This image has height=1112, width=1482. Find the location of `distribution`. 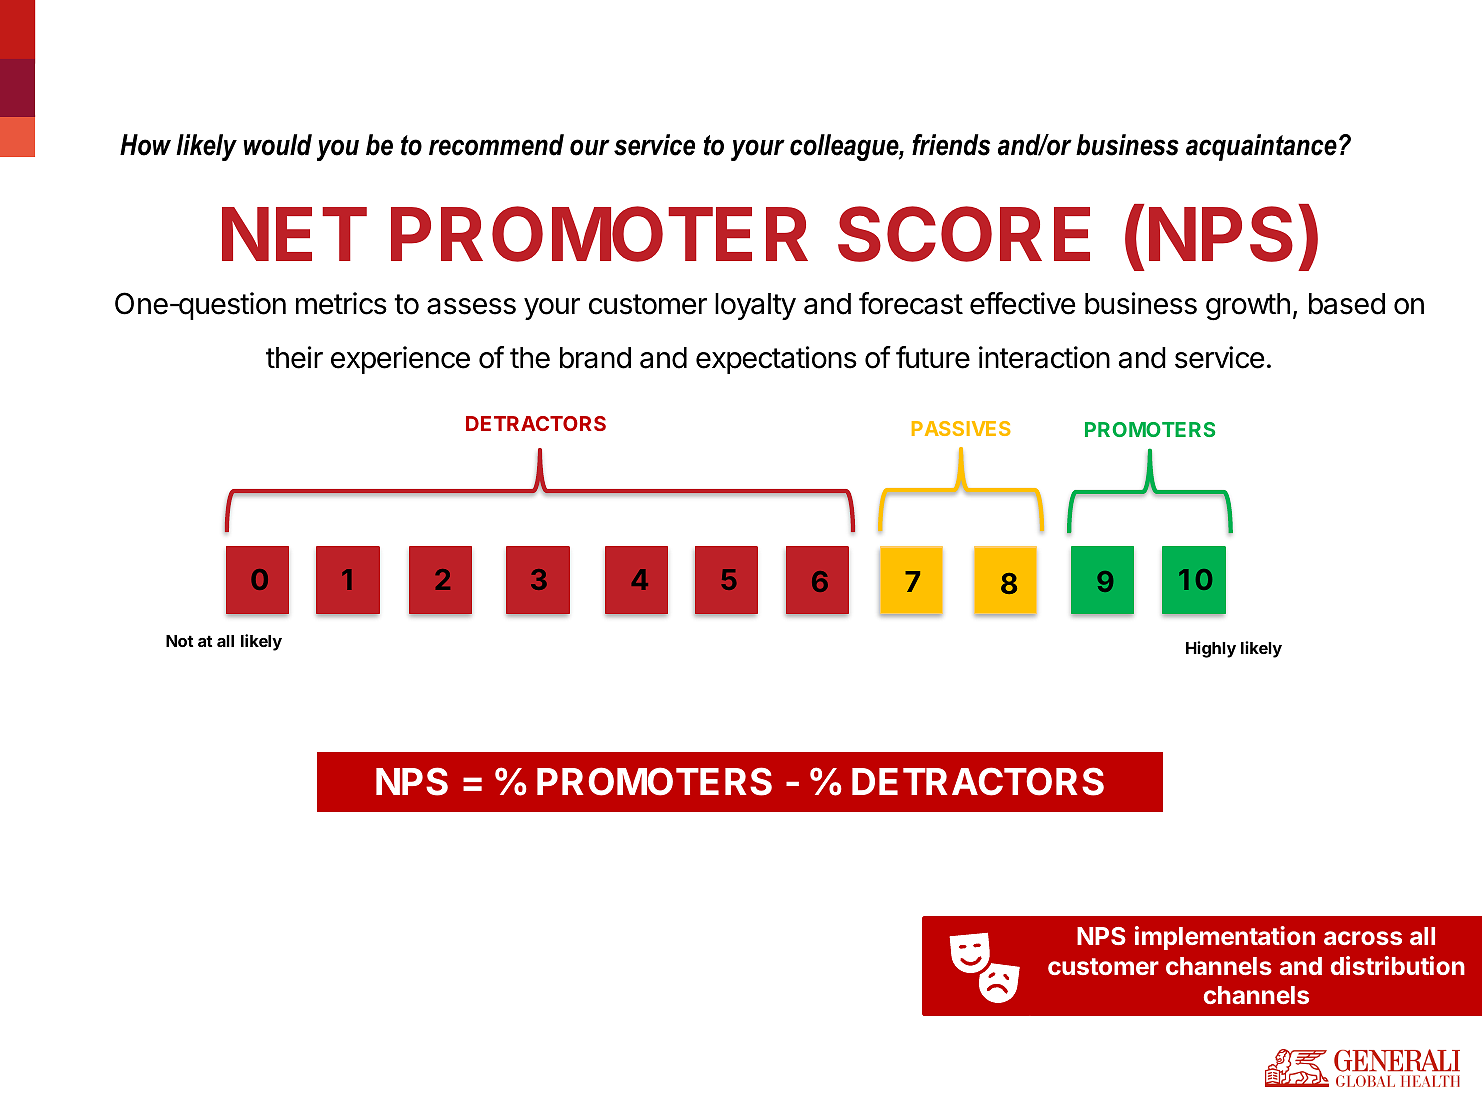

distribution is located at coordinates (1398, 965).
